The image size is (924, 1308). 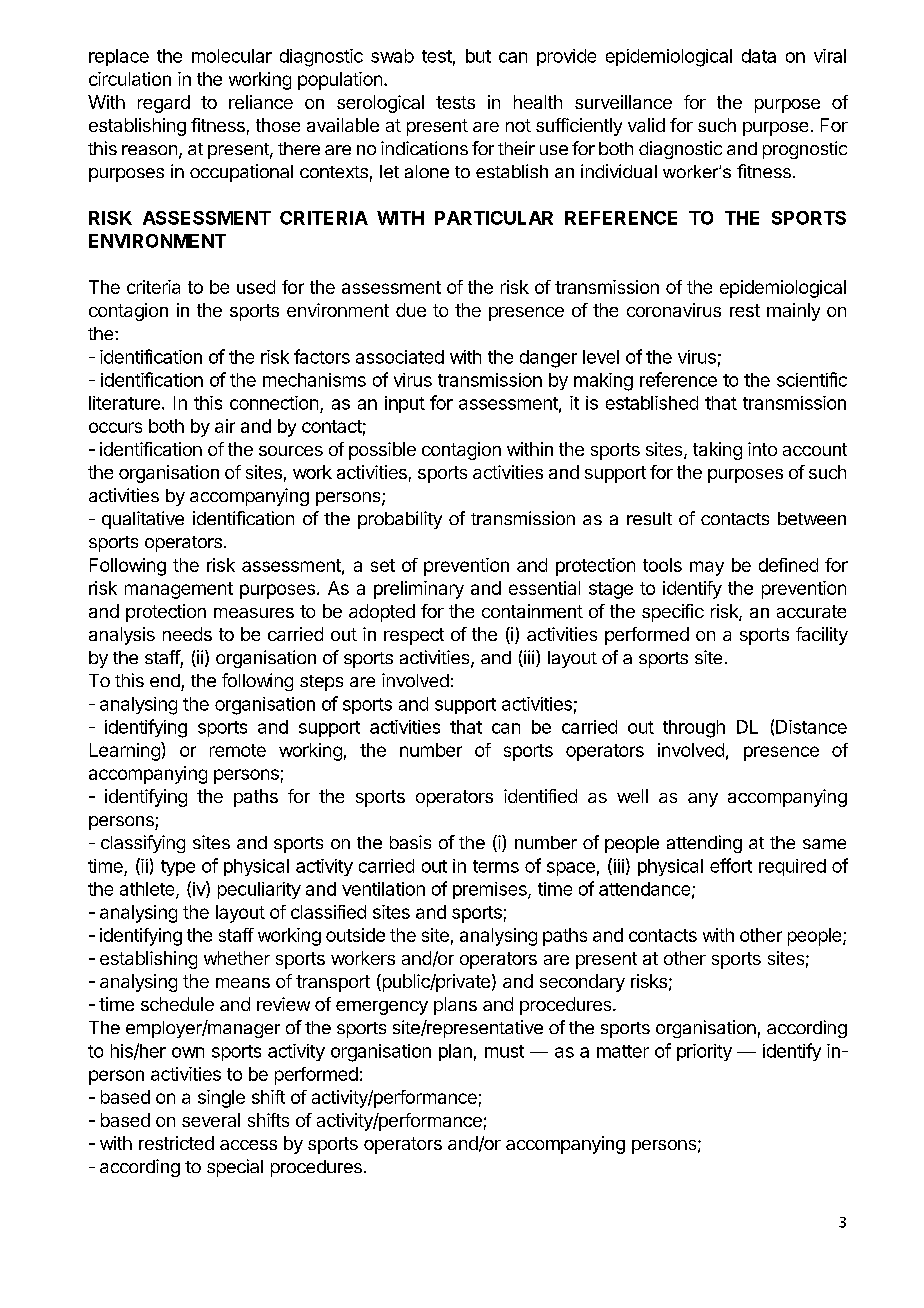 What do you see at coordinates (759, 56) in the screenshot?
I see `data` at bounding box center [759, 56].
